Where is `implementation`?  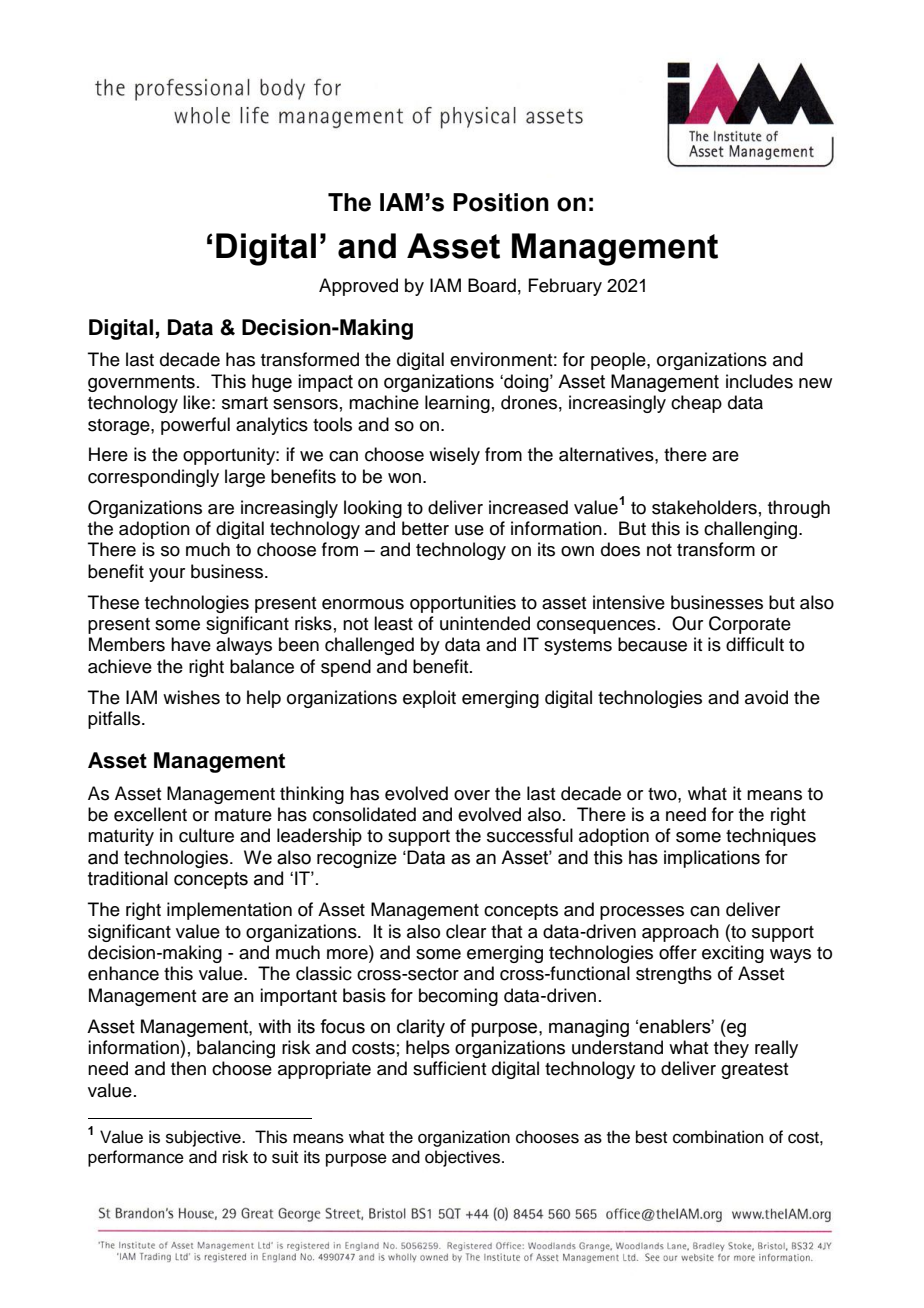 implementation is located at coordinates (229, 911).
